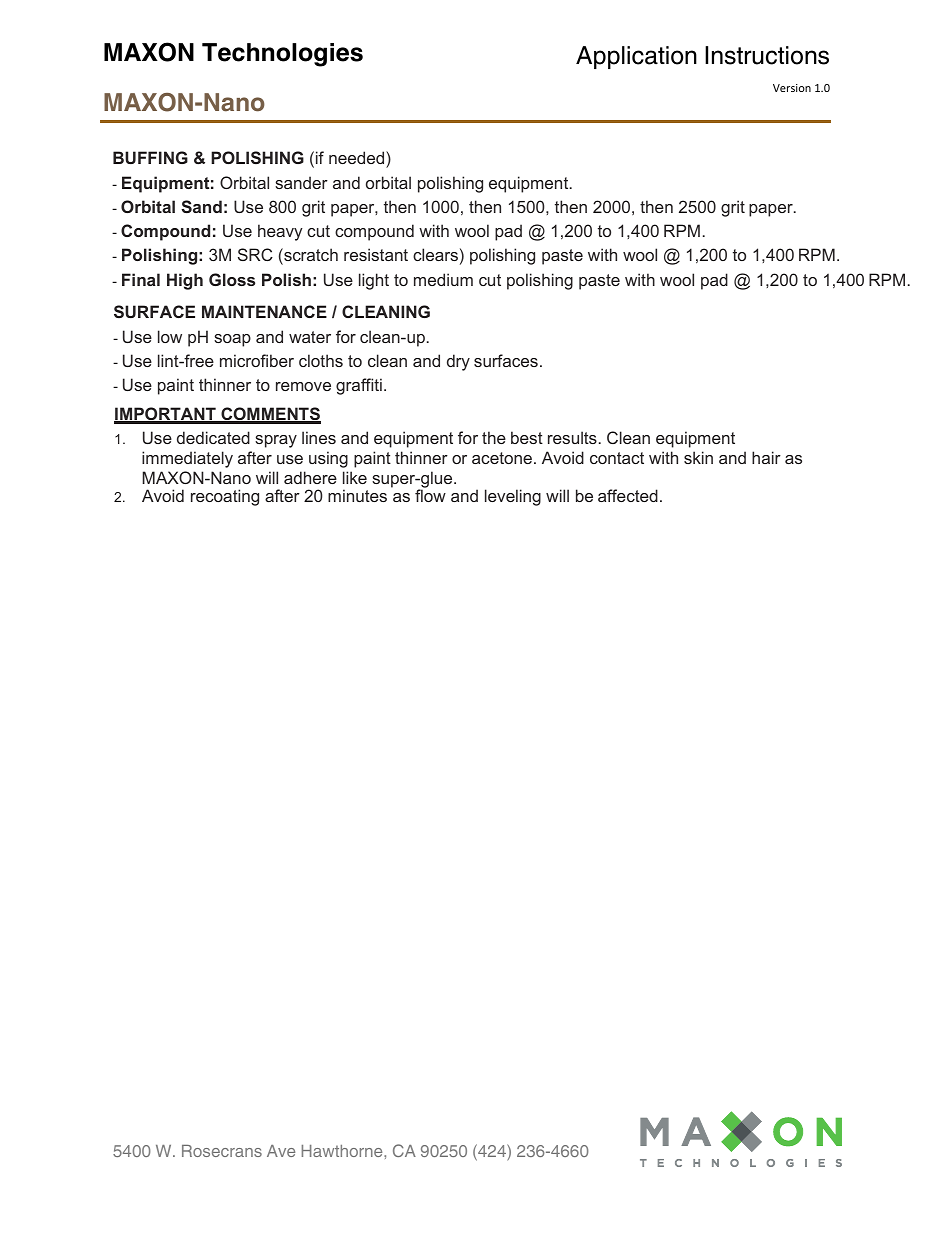  I want to click on affected, so click(628, 495).
